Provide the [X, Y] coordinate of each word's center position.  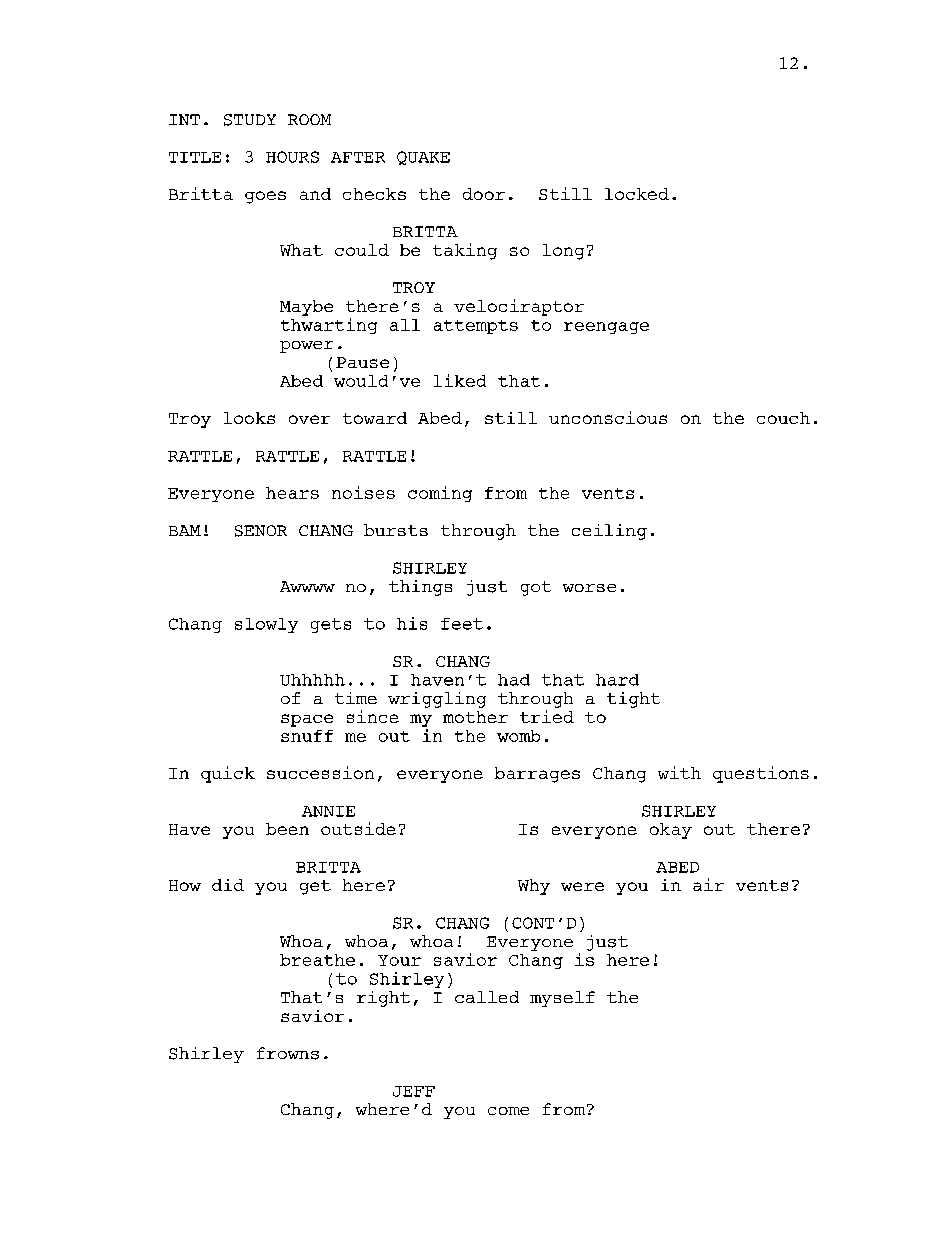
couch [783, 418]
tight [633, 700]
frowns [288, 1053]
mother [475, 717]
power [306, 347]
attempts [476, 327]
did [228, 885]
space [307, 720]
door [484, 194]
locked [637, 194]
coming [440, 494]
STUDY [250, 120]
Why [534, 887]
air [708, 884]
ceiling [609, 532]
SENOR [261, 531]
